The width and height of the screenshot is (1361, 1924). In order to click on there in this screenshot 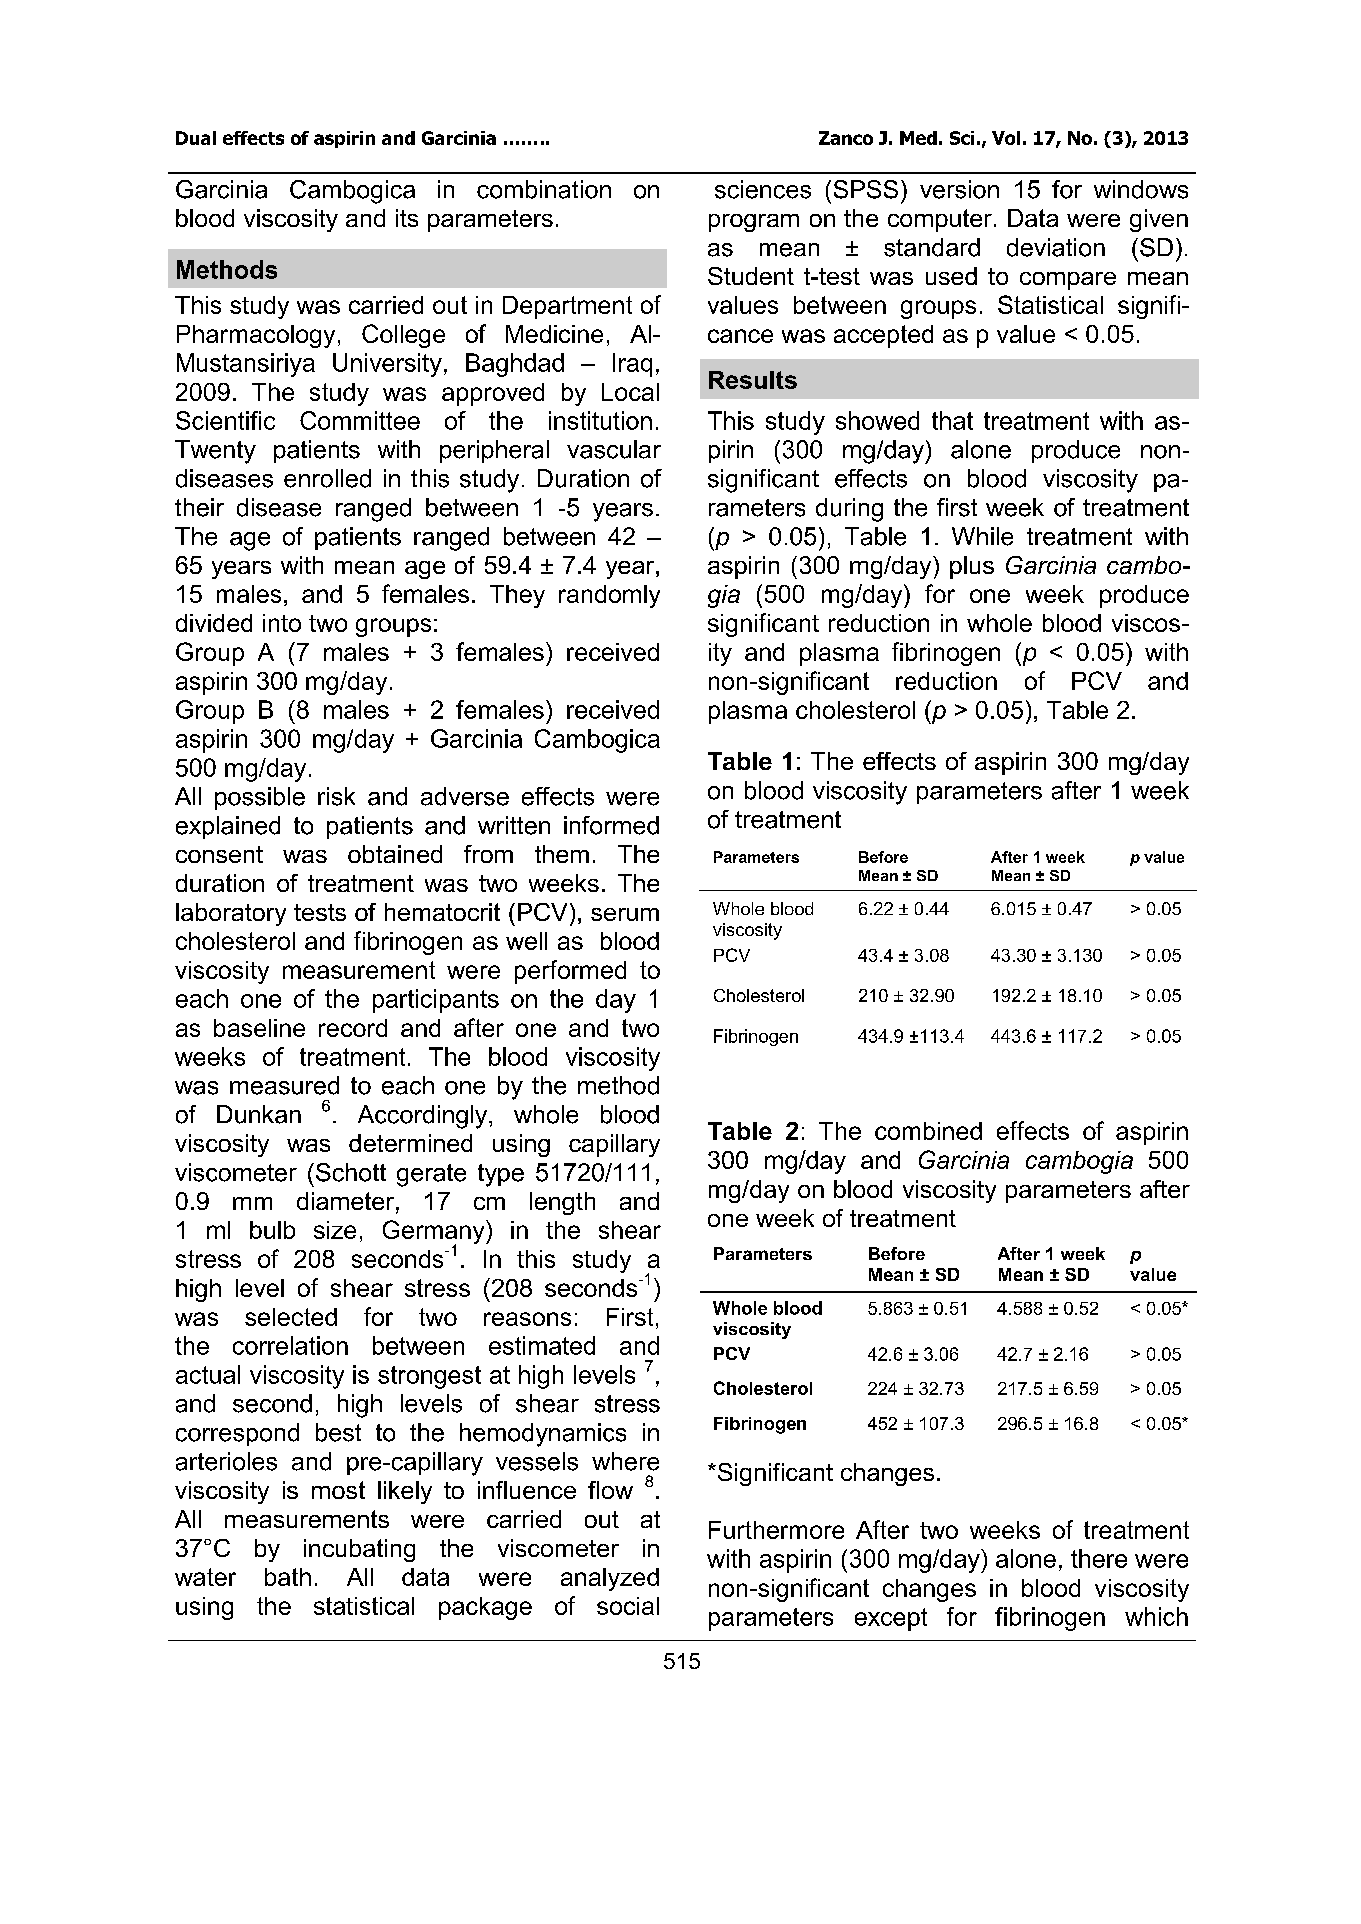, I will do `click(1099, 1558)`.
